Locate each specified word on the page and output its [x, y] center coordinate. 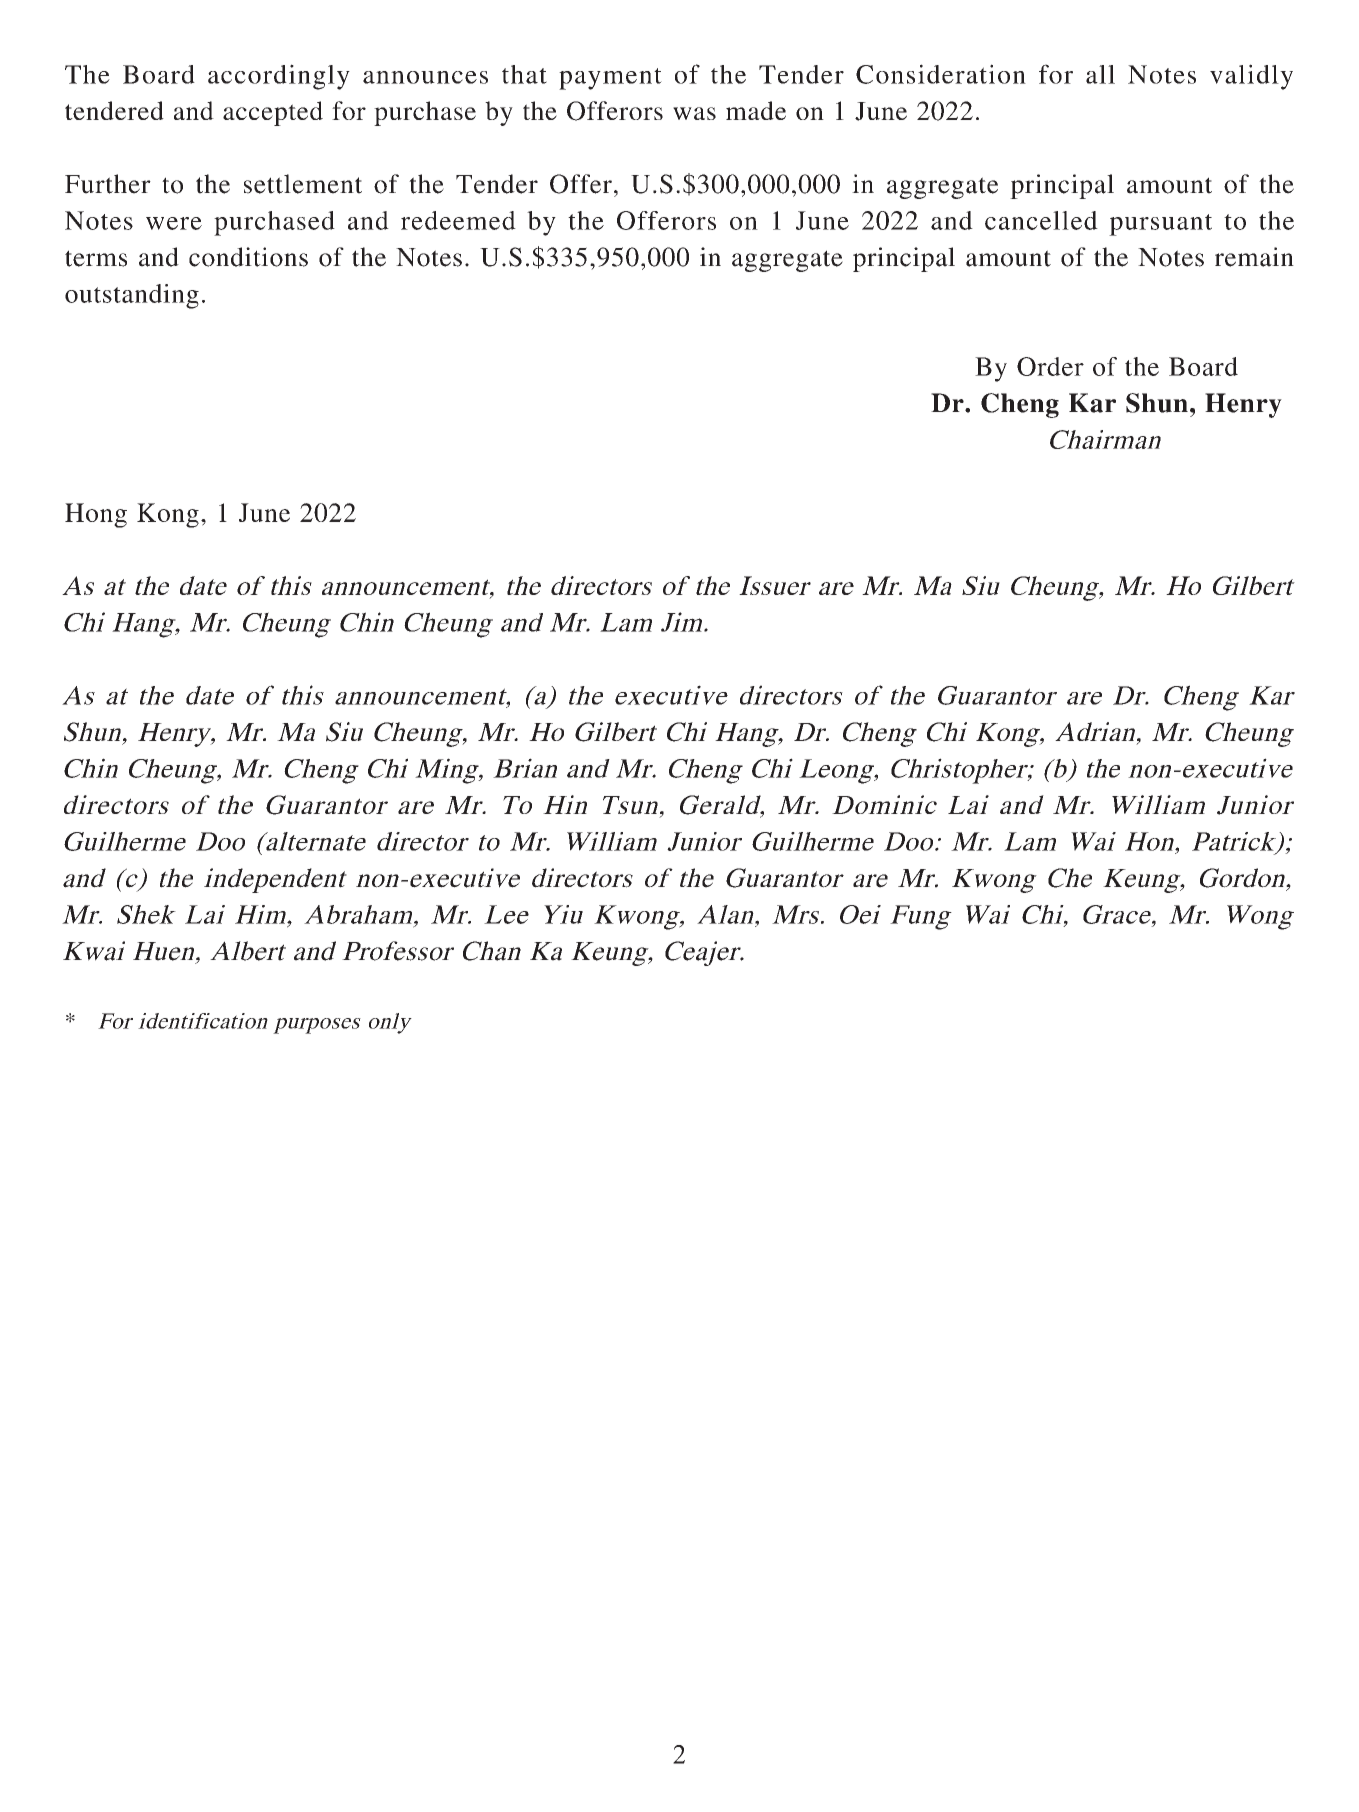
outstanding [132, 296]
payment [610, 79]
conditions [248, 257]
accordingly [279, 77]
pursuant [1160, 225]
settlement [303, 184]
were [174, 223]
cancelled [1041, 220]
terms [96, 258]
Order [1050, 366]
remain [1254, 257]
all [1100, 74]
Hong [96, 515]
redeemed [458, 220]
